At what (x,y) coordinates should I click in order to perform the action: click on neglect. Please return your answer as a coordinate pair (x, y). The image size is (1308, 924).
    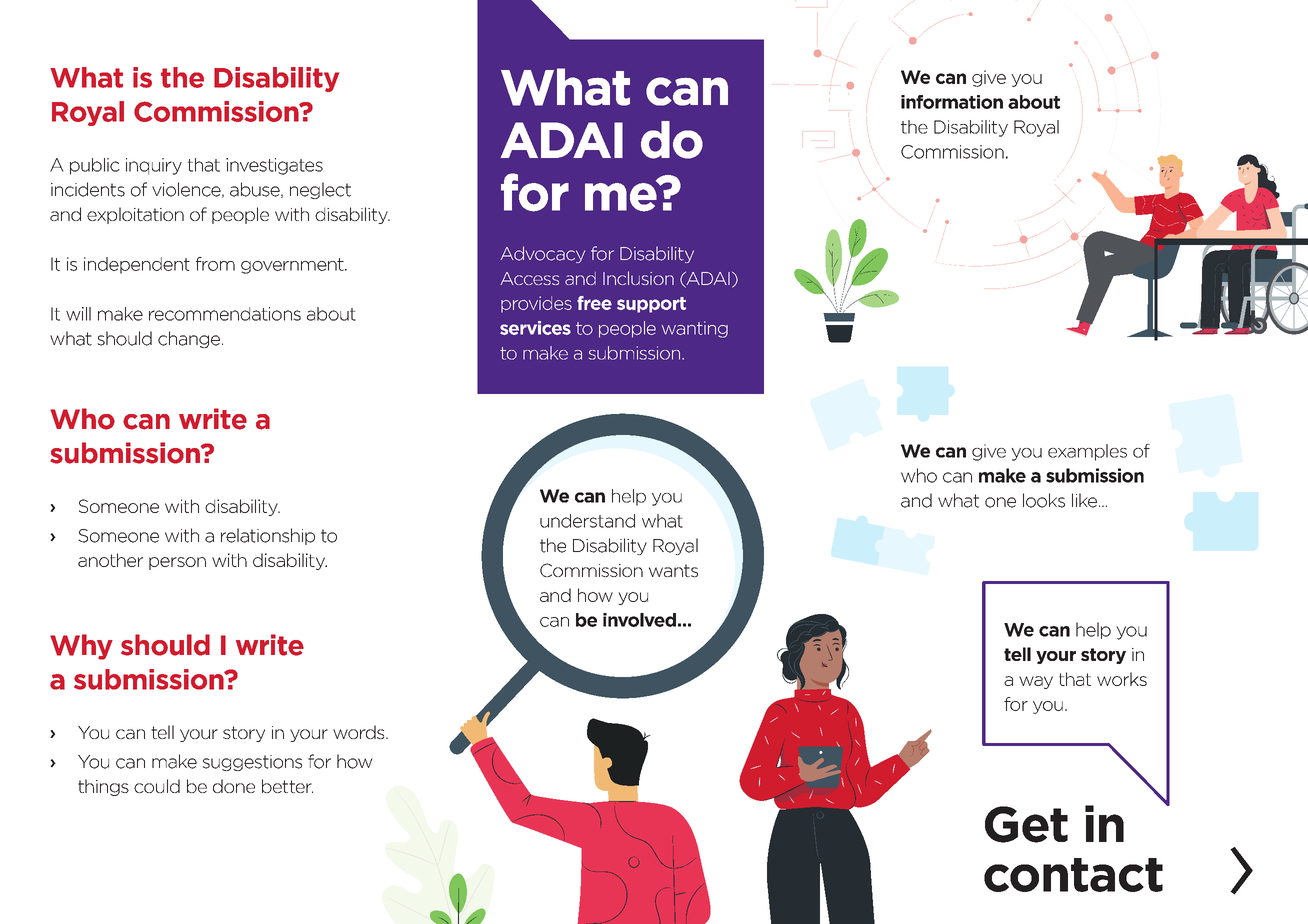
    Looking at the image, I should click on (320, 190).
